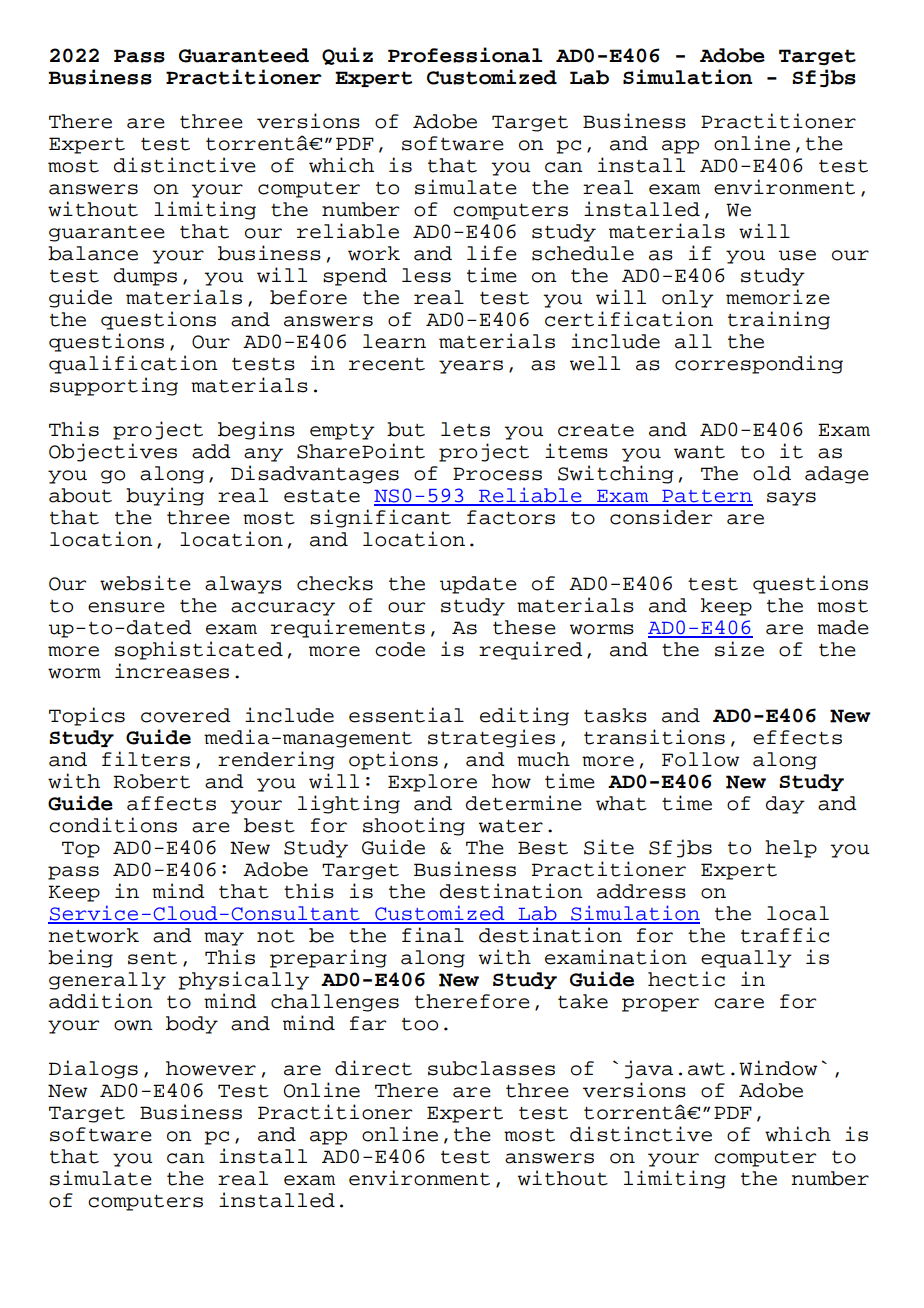 The width and height of the screenshot is (924, 1308). What do you see at coordinates (797, 255) in the screenshot?
I see `use` at bounding box center [797, 255].
